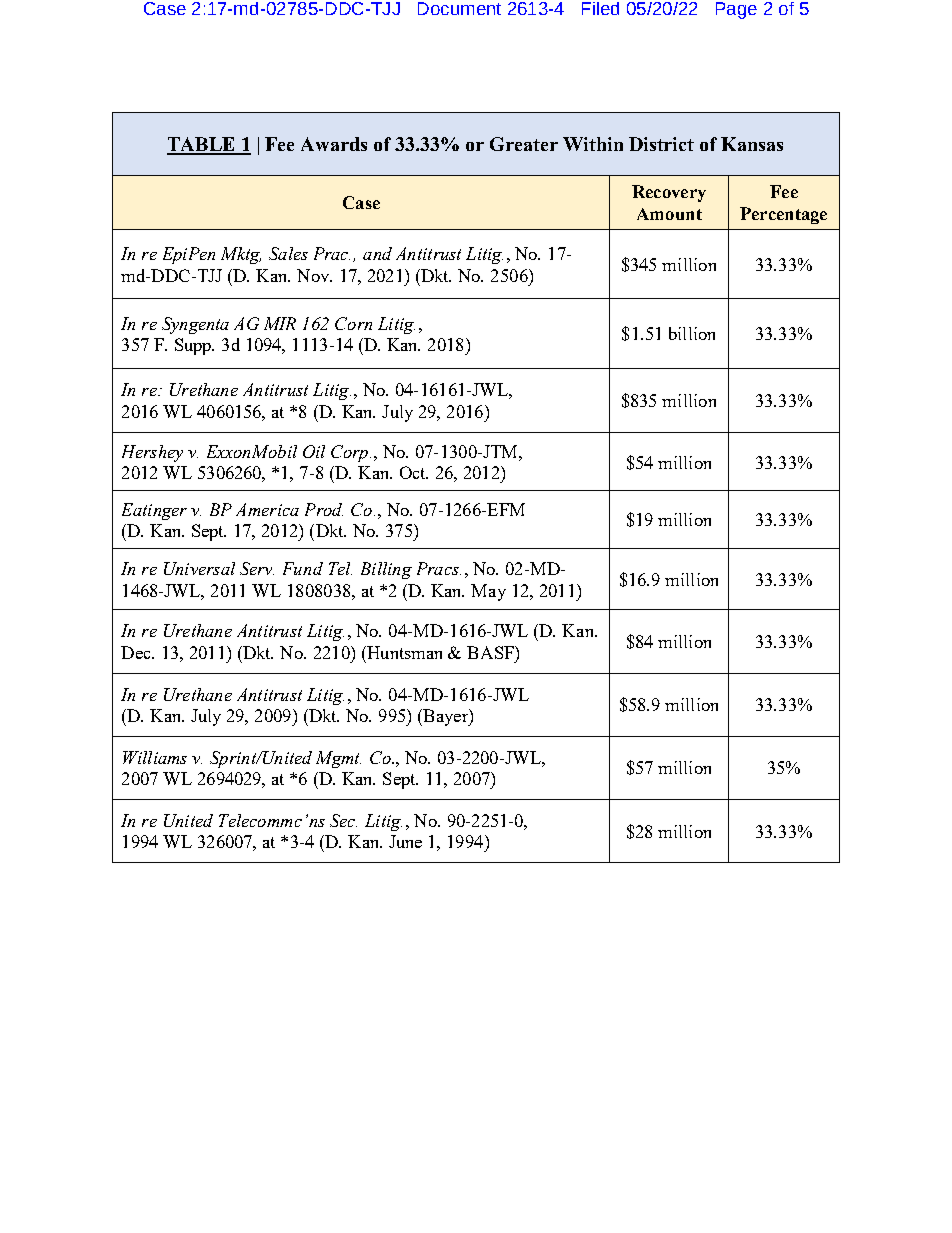 This screenshot has width=952, height=1233. What do you see at coordinates (736, 10) in the screenshot?
I see `Page` at bounding box center [736, 10].
